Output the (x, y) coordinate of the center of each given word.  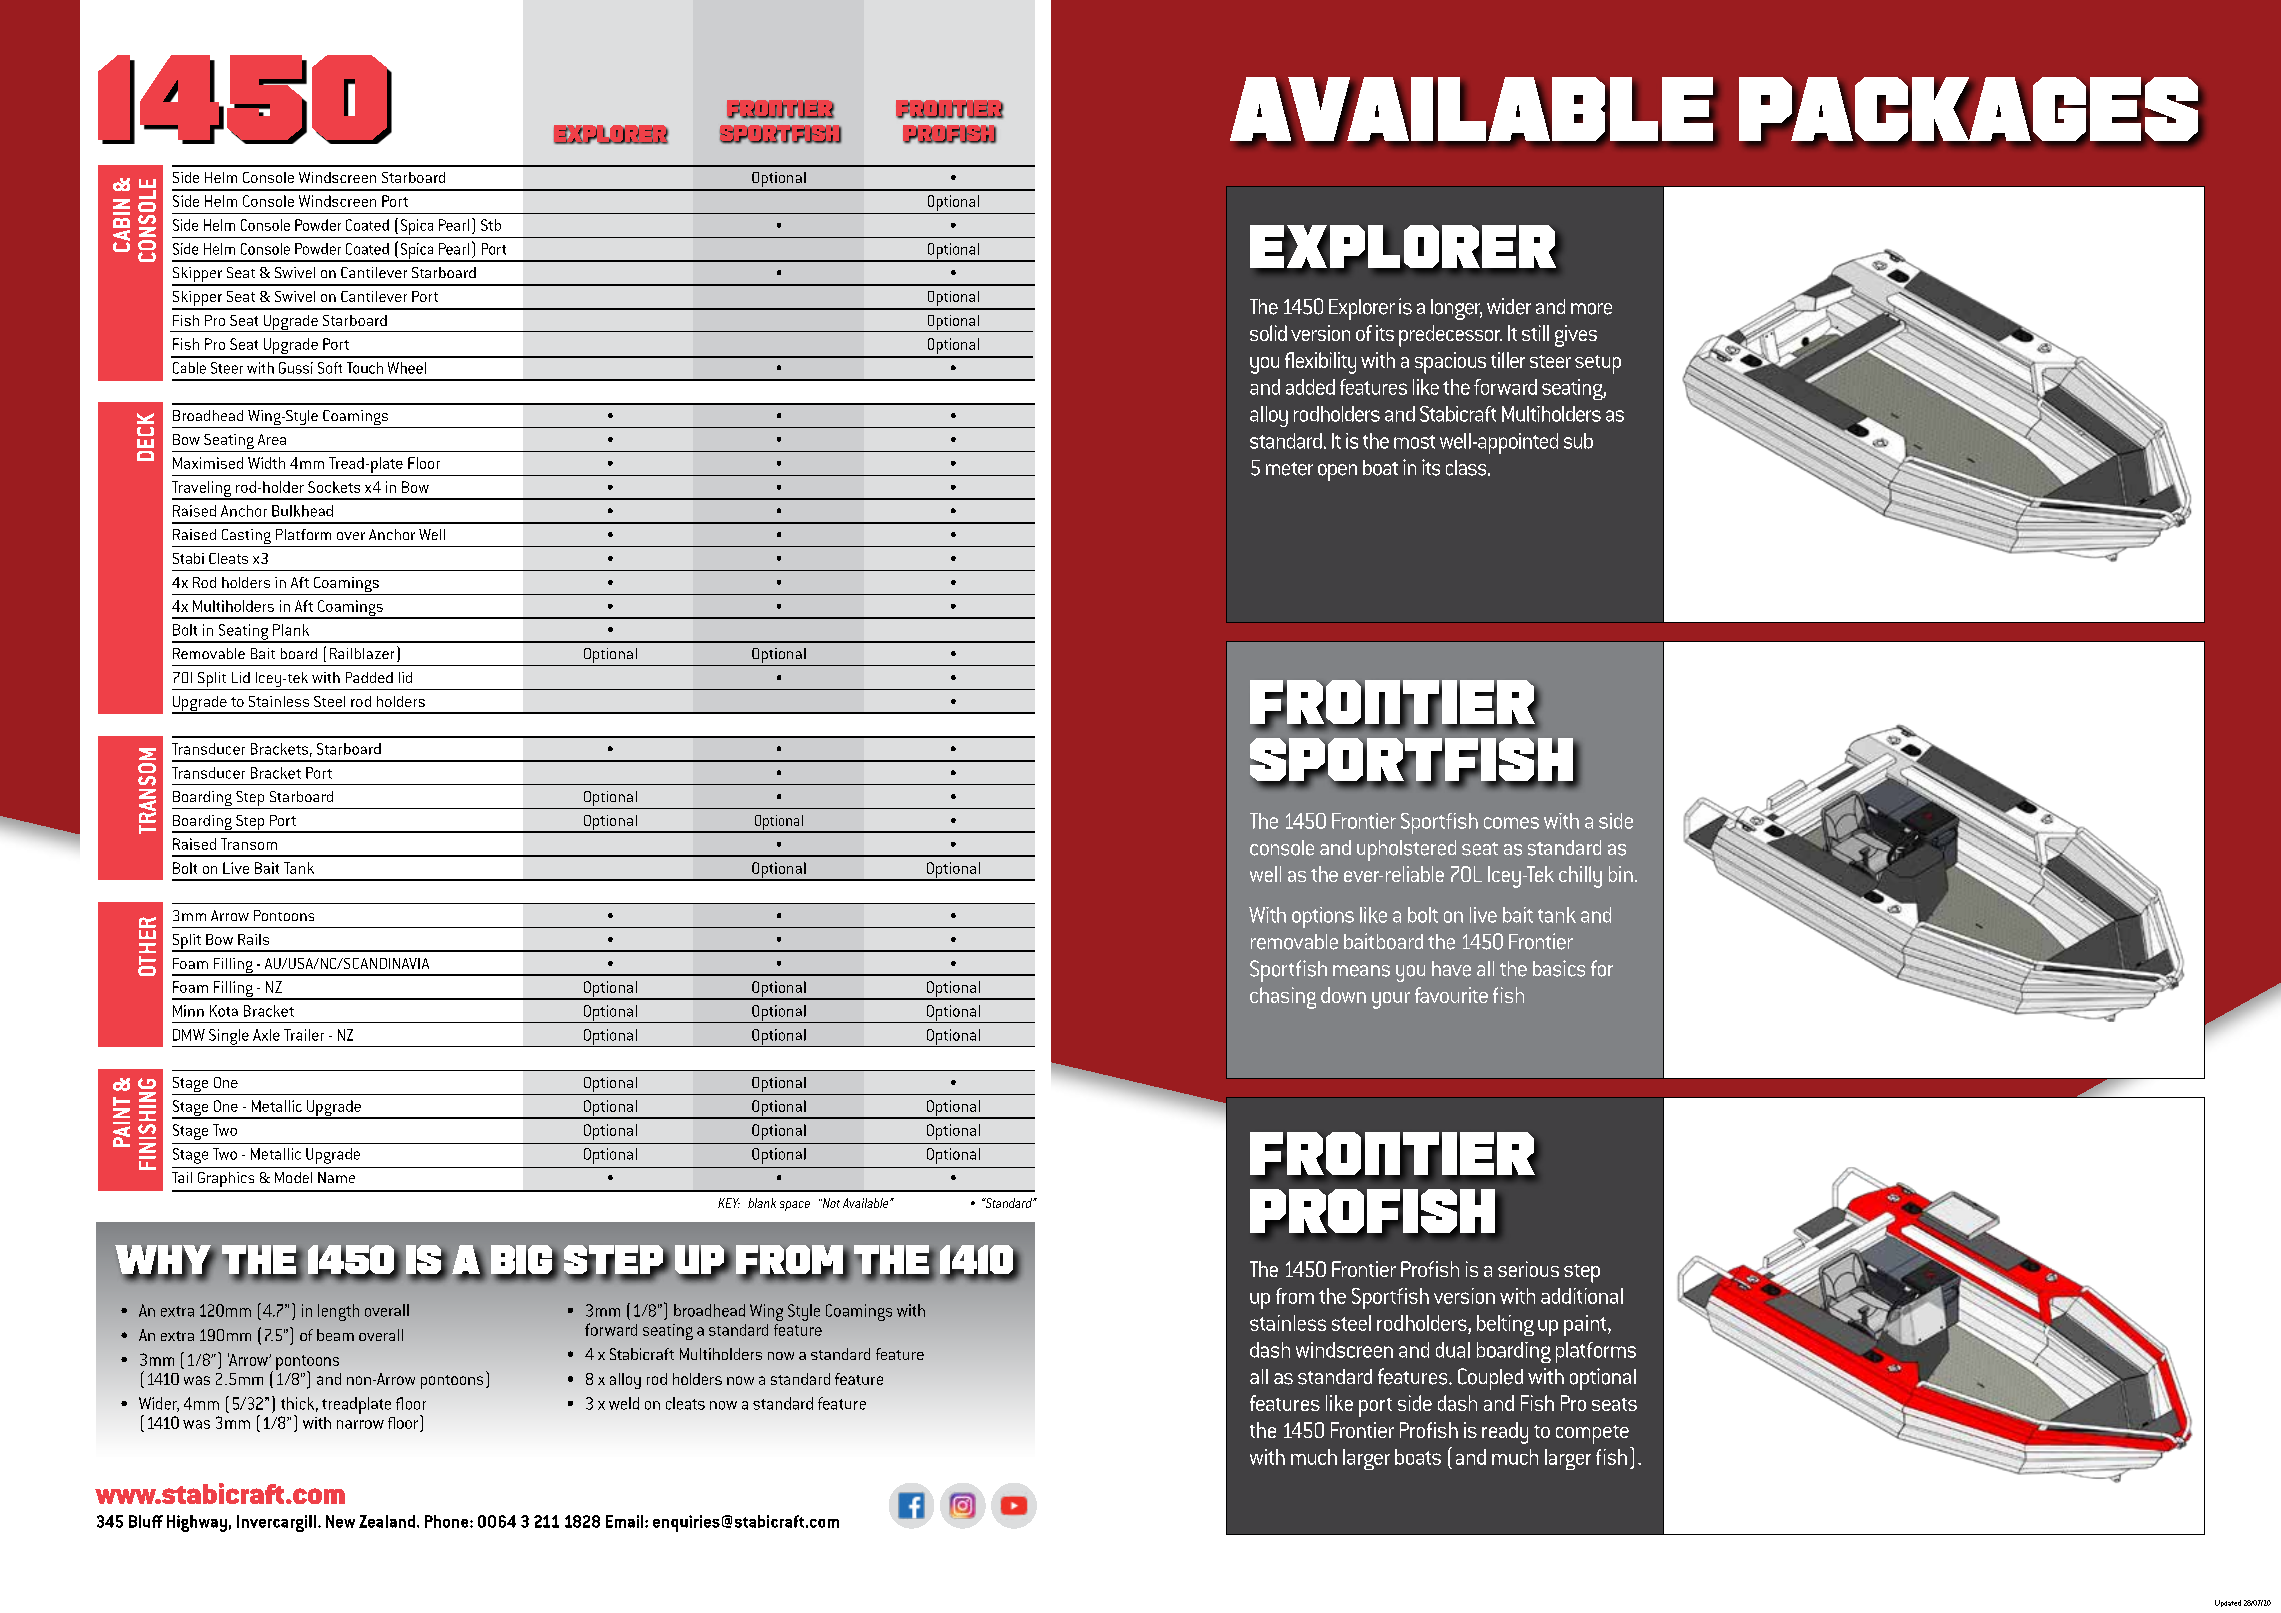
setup (1598, 364)
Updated (2228, 1603)
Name (336, 1177)
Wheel (407, 368)
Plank (291, 630)
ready (1505, 1433)
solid (1268, 333)
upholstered (1406, 850)
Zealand (387, 1521)
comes (1511, 823)
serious (1528, 1269)
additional (1582, 1296)
